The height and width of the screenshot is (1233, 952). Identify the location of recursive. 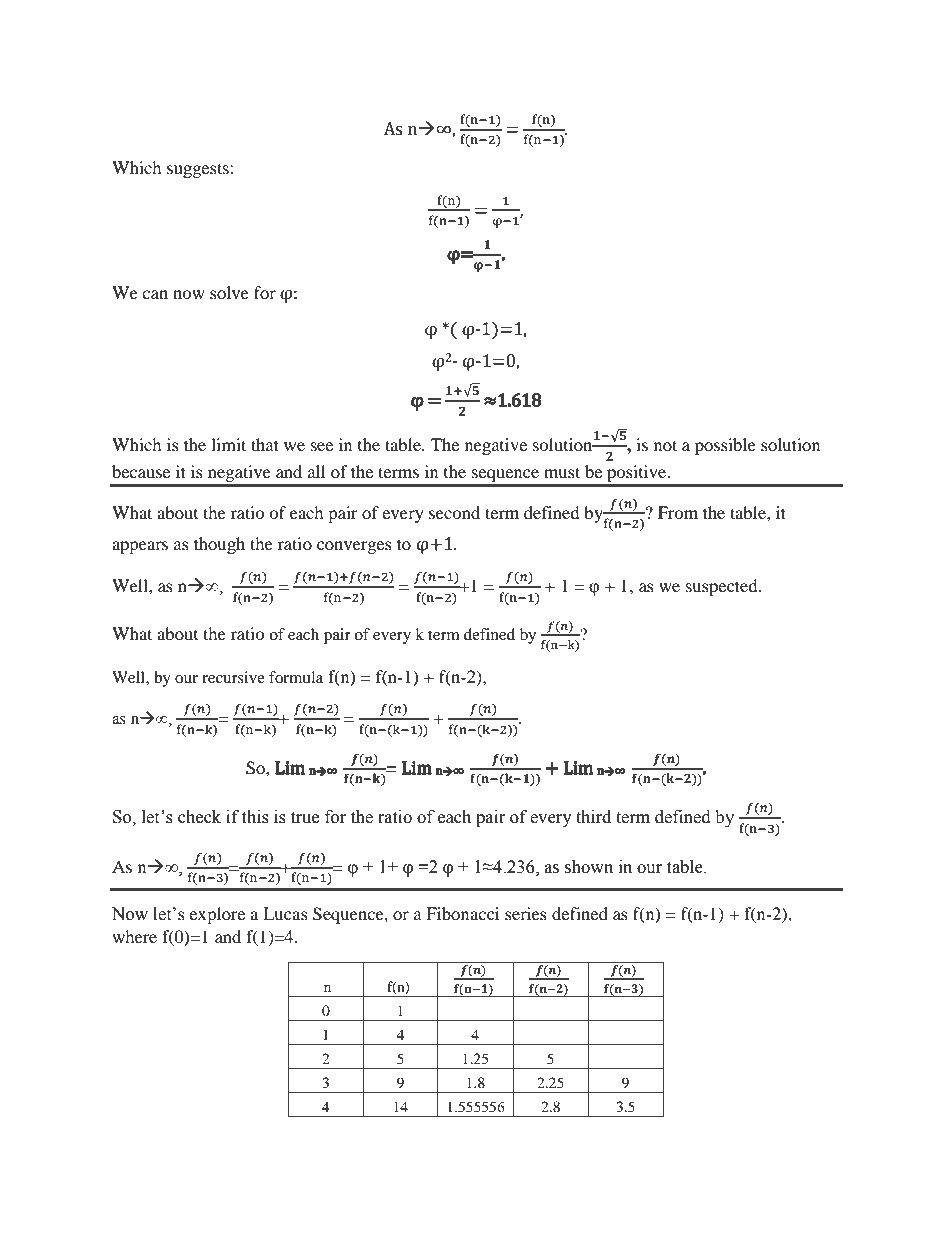
(233, 677).
